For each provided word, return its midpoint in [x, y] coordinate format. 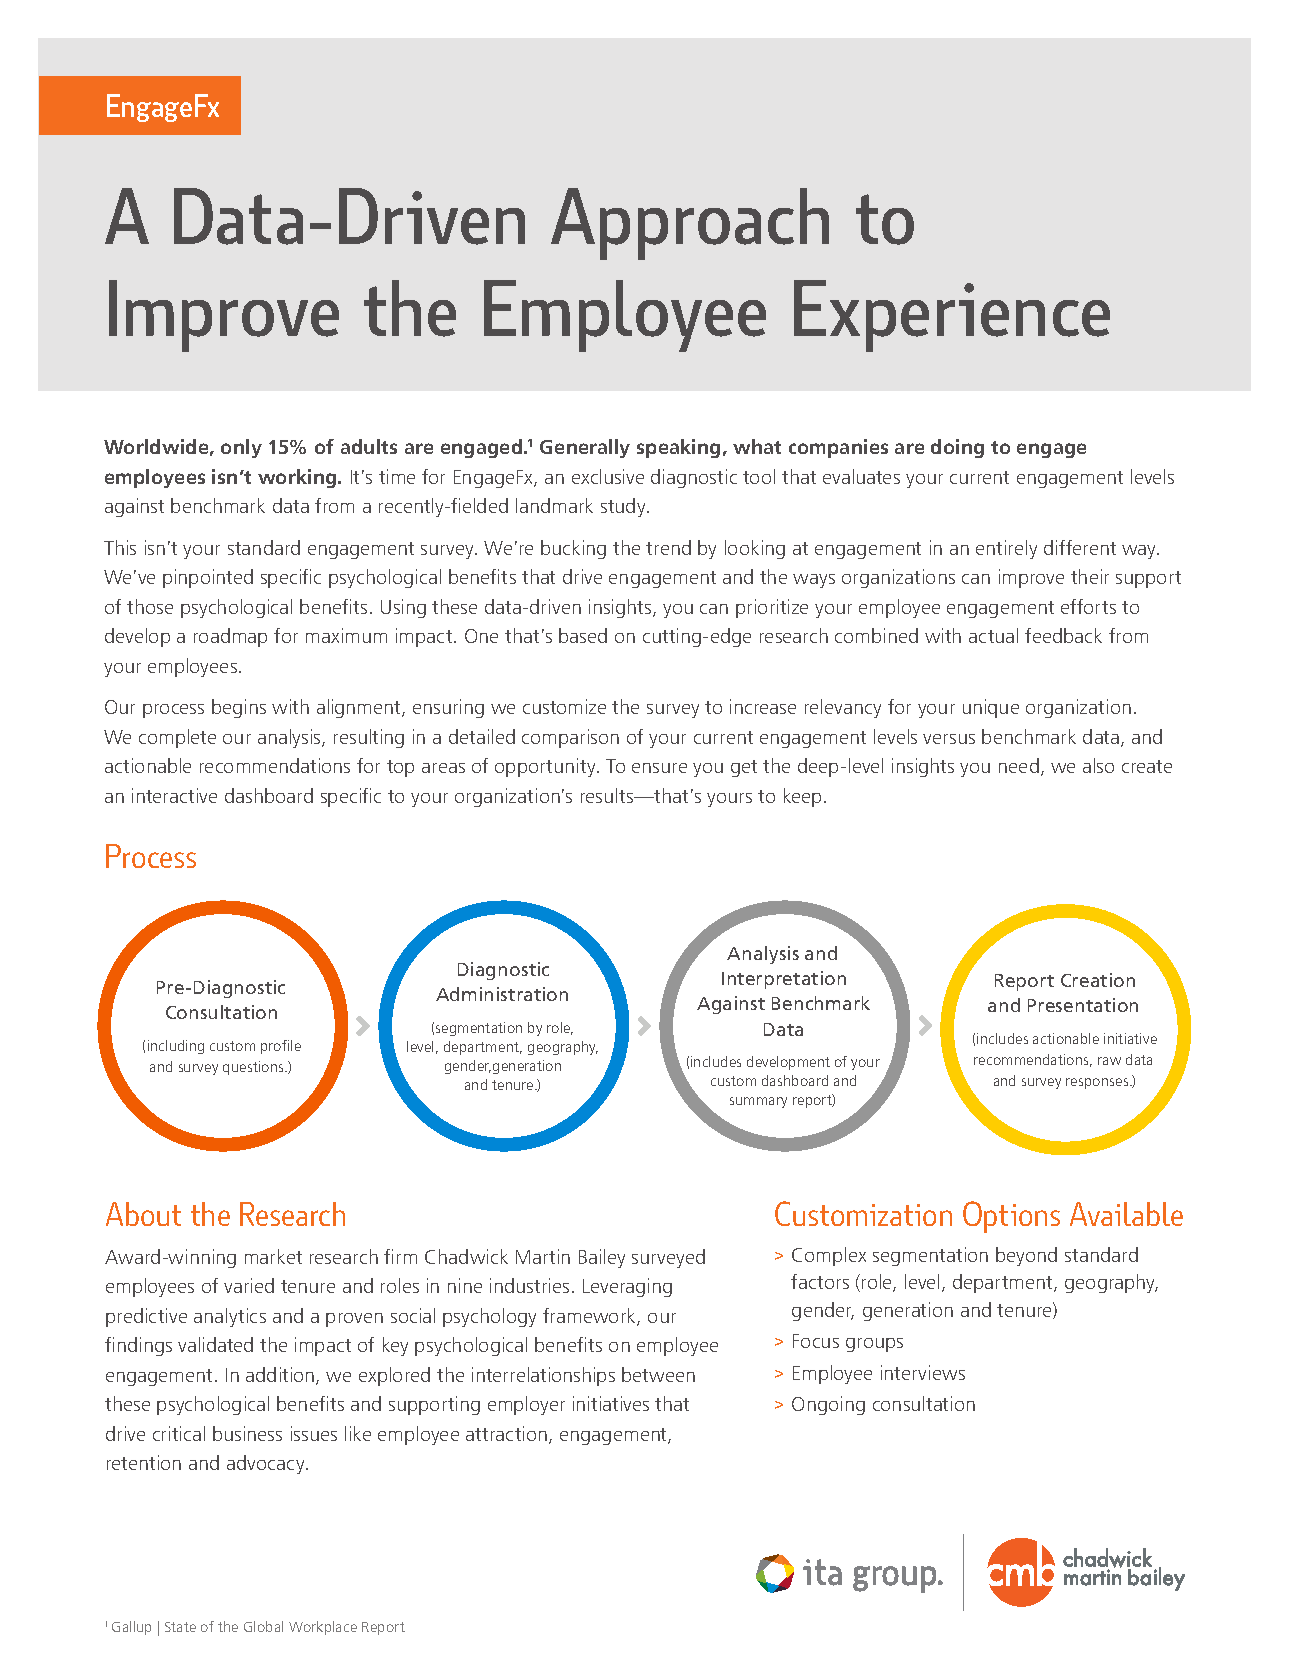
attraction [508, 1435]
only [241, 448]
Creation [1098, 980]
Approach [690, 224]
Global [263, 1626]
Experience [952, 316]
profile [281, 1047]
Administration [502, 994]
